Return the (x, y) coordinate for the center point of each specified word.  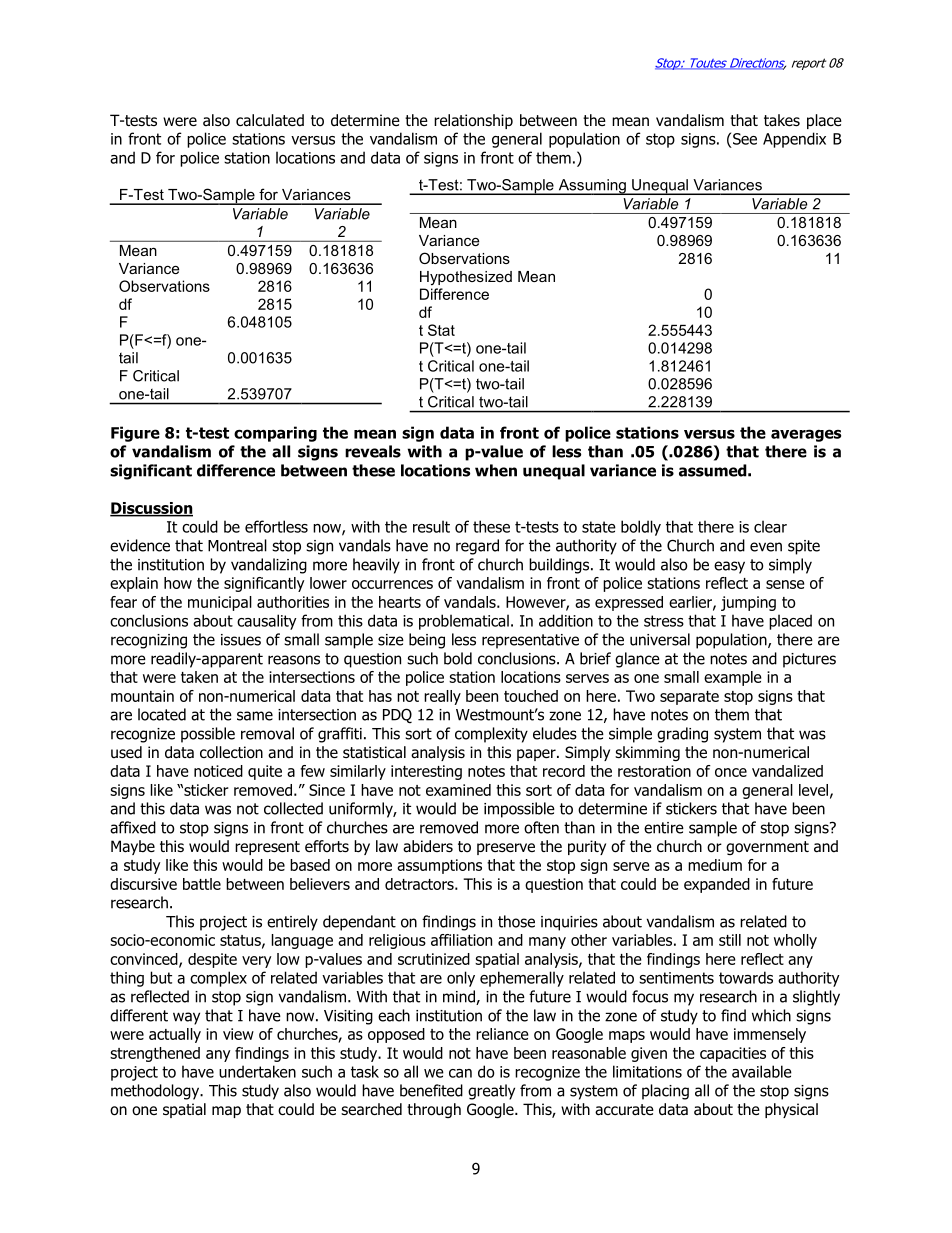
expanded (717, 885)
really (442, 697)
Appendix (794, 140)
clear (770, 526)
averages (806, 435)
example (733, 678)
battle (202, 884)
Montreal (237, 545)
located (162, 714)
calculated (270, 120)
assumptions (439, 866)
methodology (156, 1092)
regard (477, 547)
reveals (373, 451)
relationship (473, 121)
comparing (275, 434)
